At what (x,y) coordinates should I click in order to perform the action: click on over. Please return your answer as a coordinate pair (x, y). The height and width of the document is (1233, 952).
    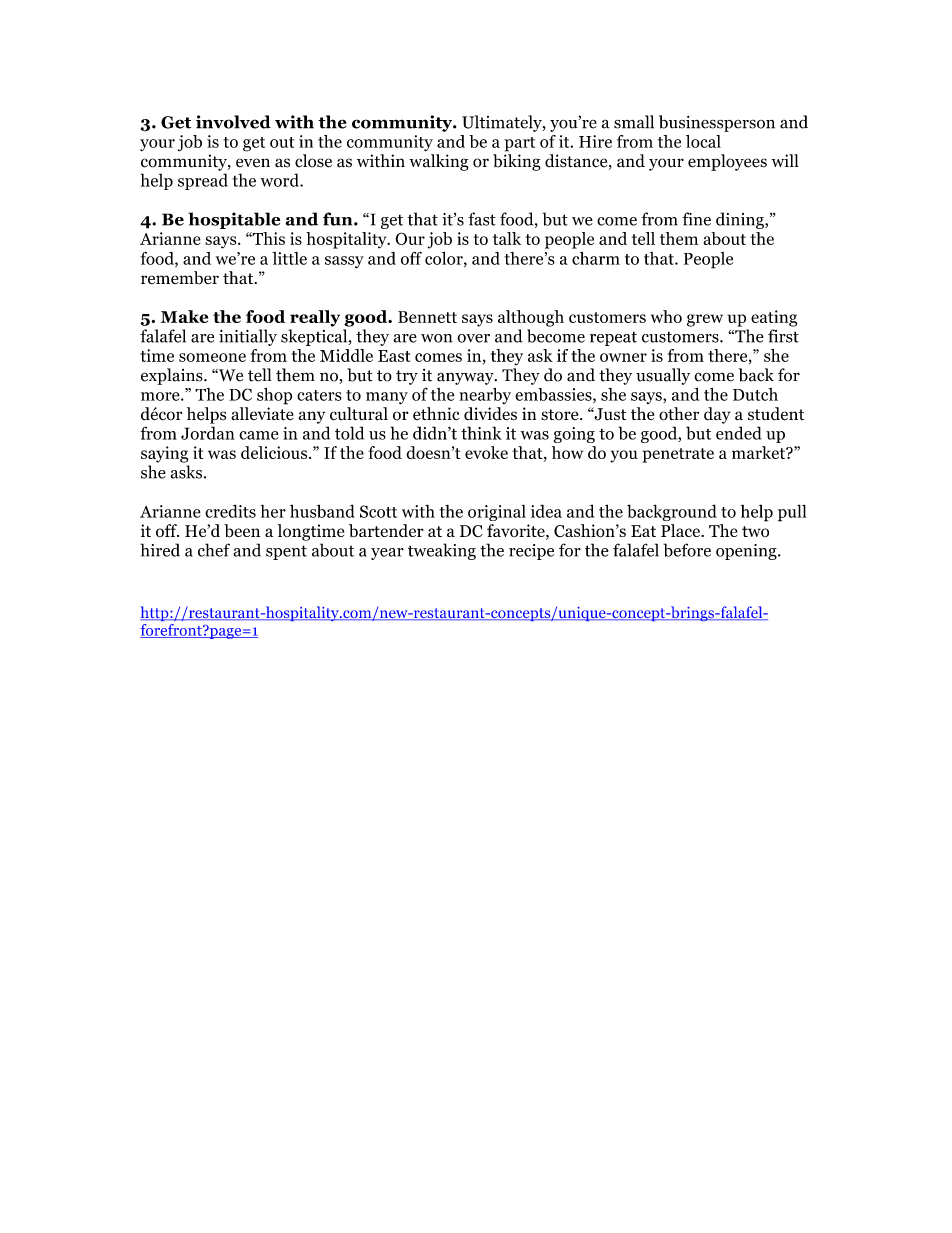
    Looking at the image, I should click on (473, 338).
